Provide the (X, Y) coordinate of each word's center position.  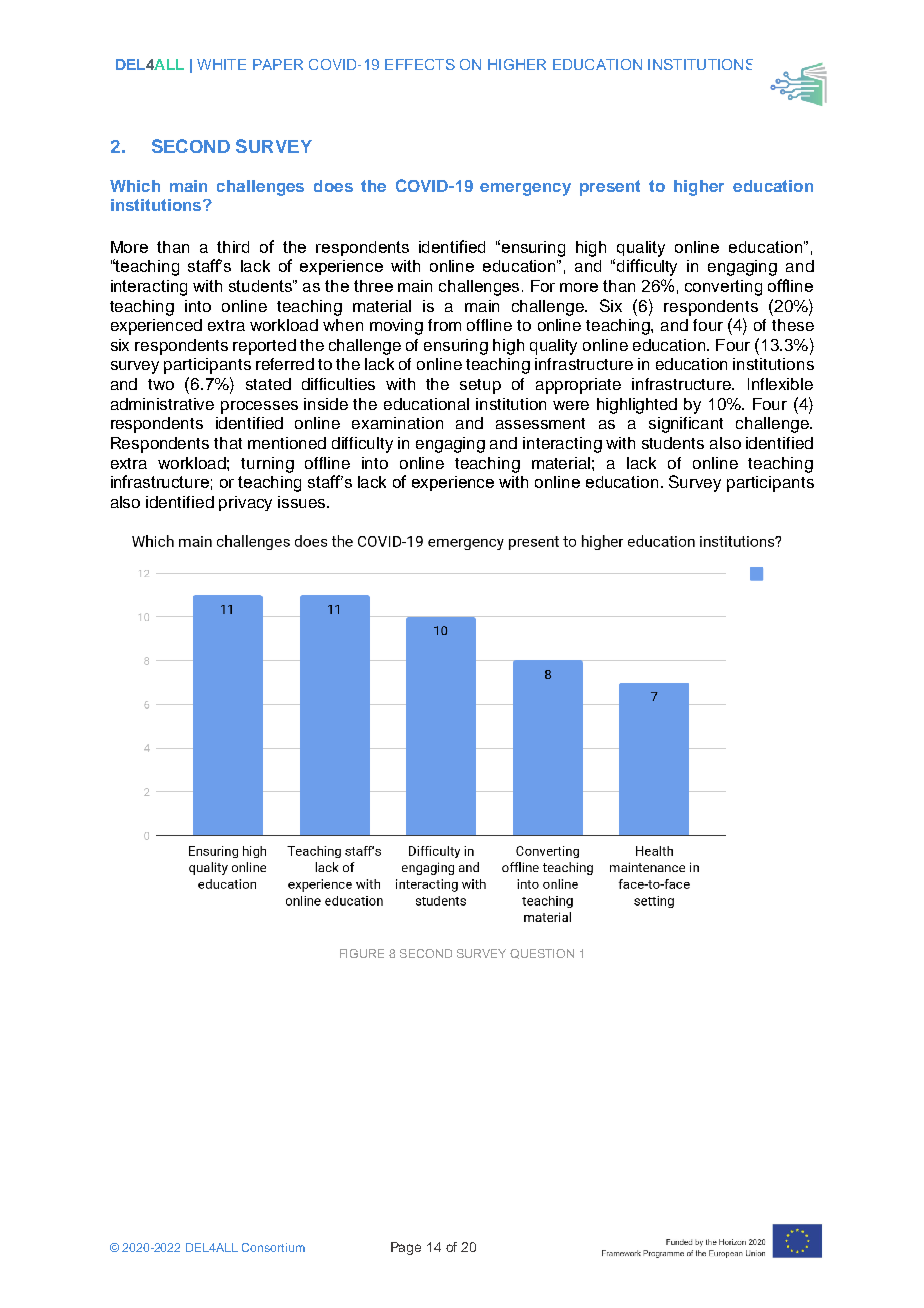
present (610, 188)
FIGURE (362, 953)
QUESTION (542, 954)
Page (406, 1248)
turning (267, 465)
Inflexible (780, 384)
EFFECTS (420, 64)
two (161, 384)
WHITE (221, 64)
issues (303, 502)
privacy (245, 503)
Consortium (273, 1247)
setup (480, 386)
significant (686, 425)
